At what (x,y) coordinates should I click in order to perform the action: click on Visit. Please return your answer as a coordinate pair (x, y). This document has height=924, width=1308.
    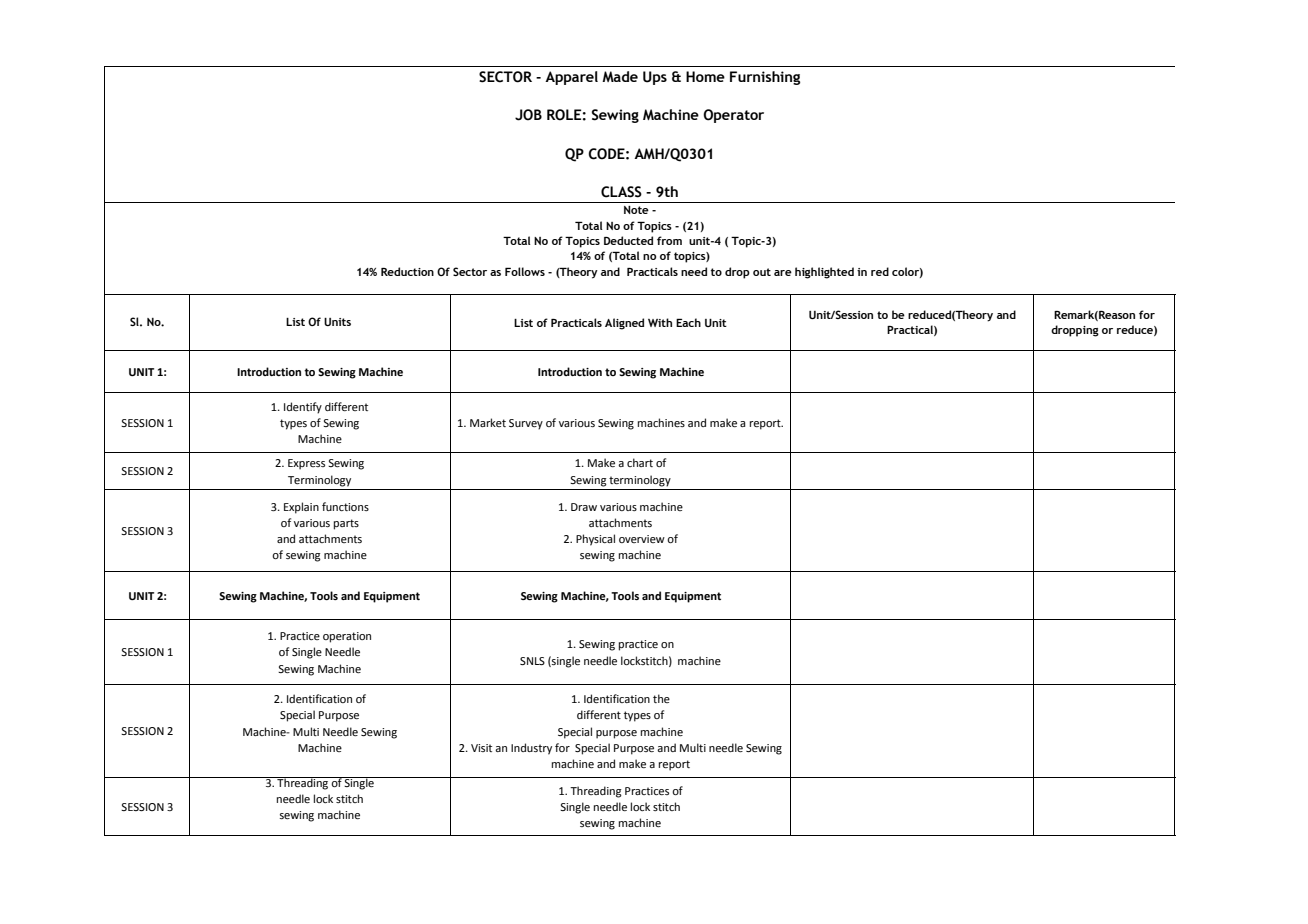
    Looking at the image, I should click on (481, 748).
